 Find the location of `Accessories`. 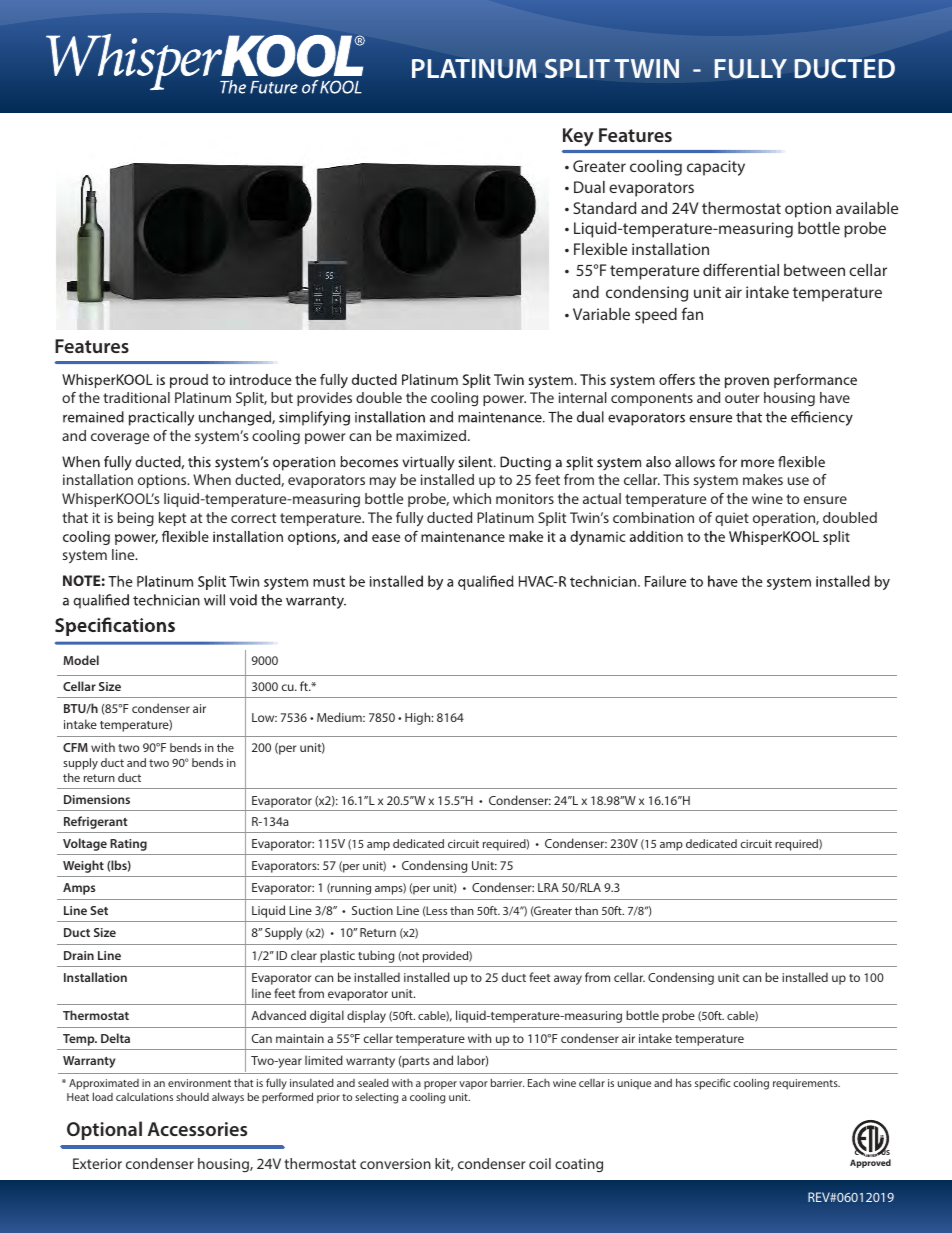

Accessories is located at coordinates (197, 1129).
